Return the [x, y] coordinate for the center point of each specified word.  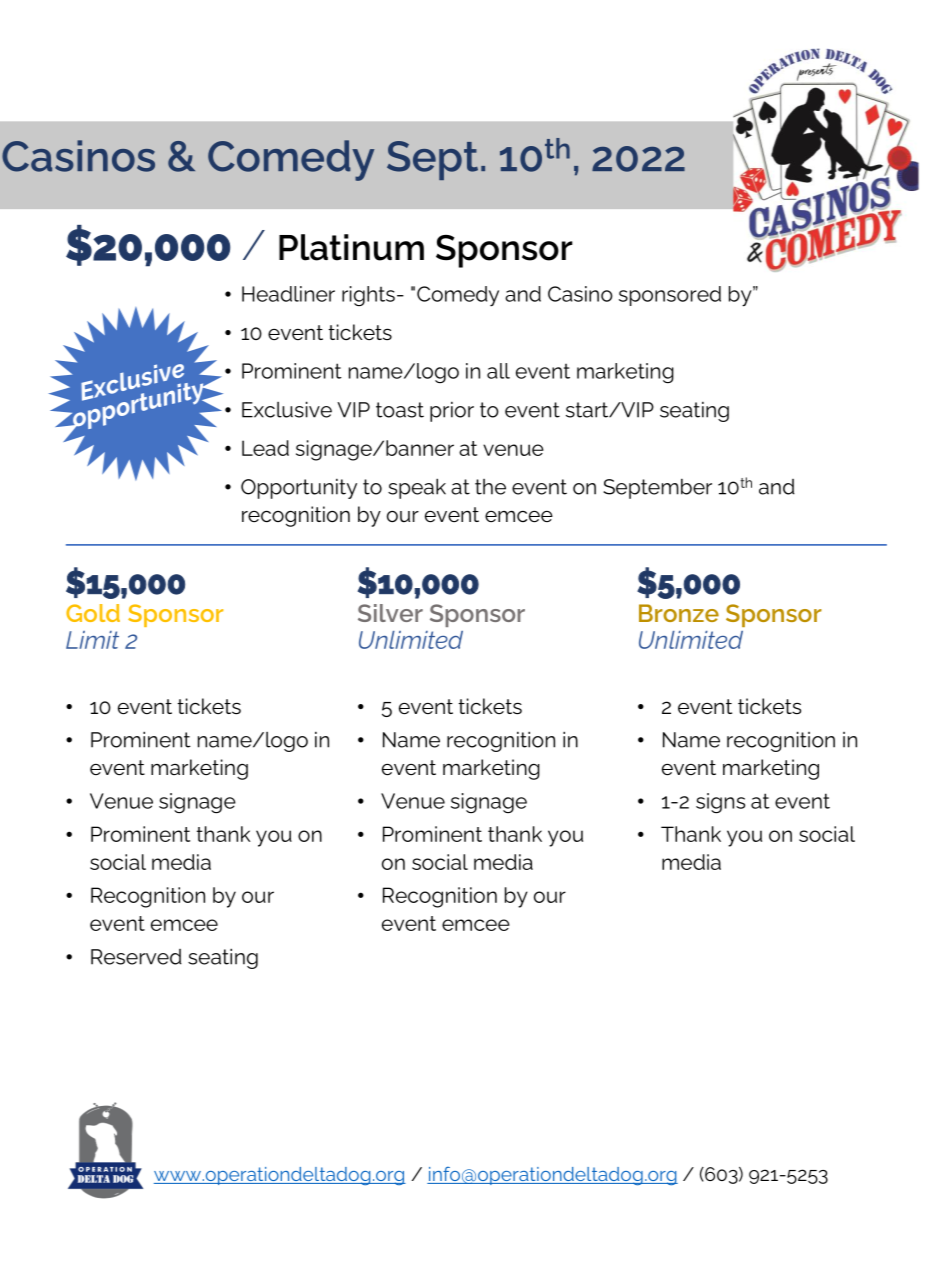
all [498, 371]
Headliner [288, 294]
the [490, 487]
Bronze [679, 613]
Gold [93, 613]
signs [720, 803]
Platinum [351, 247]
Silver [390, 613]
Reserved [136, 957]
